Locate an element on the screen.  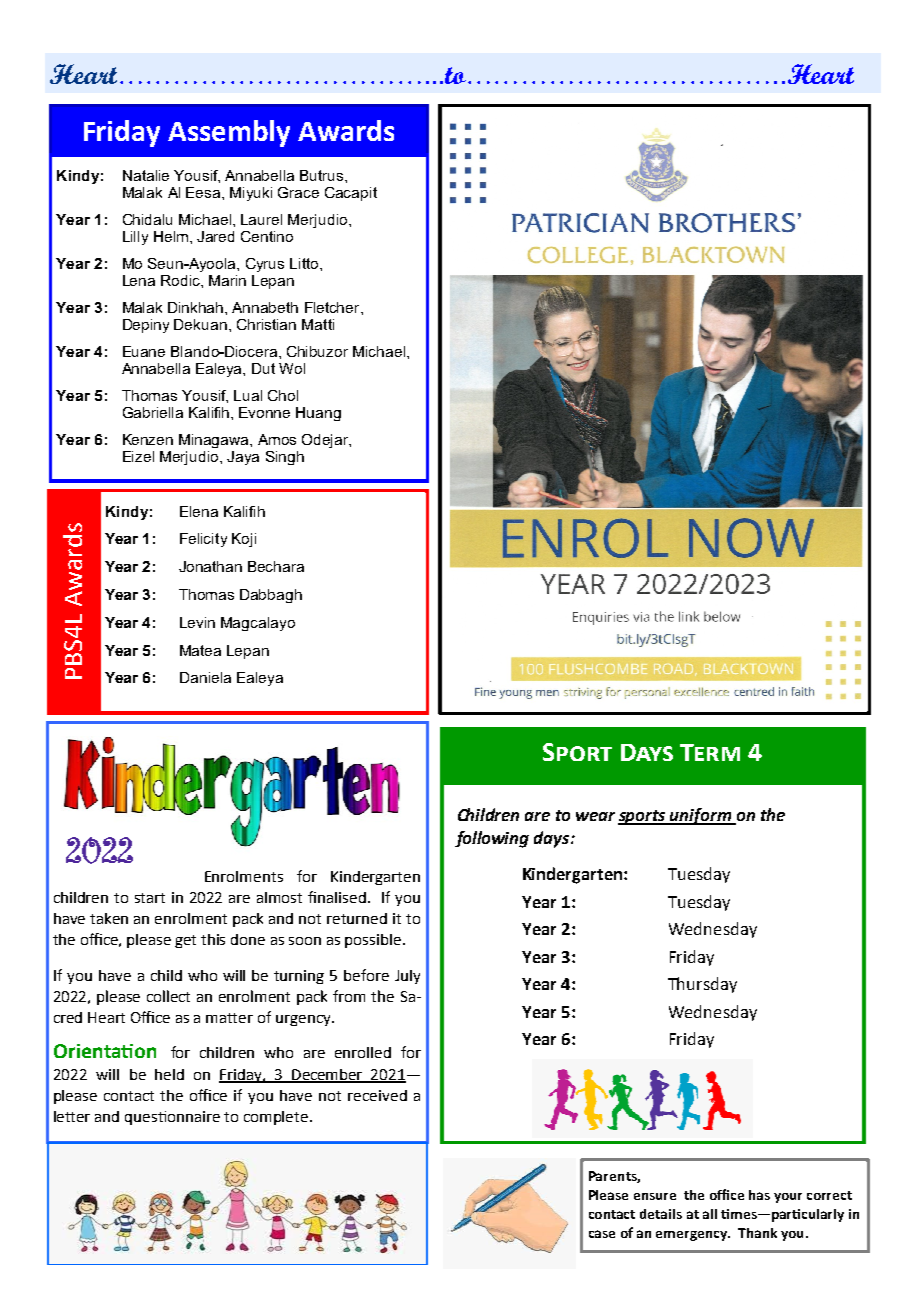
Grace is located at coordinates (298, 192).
